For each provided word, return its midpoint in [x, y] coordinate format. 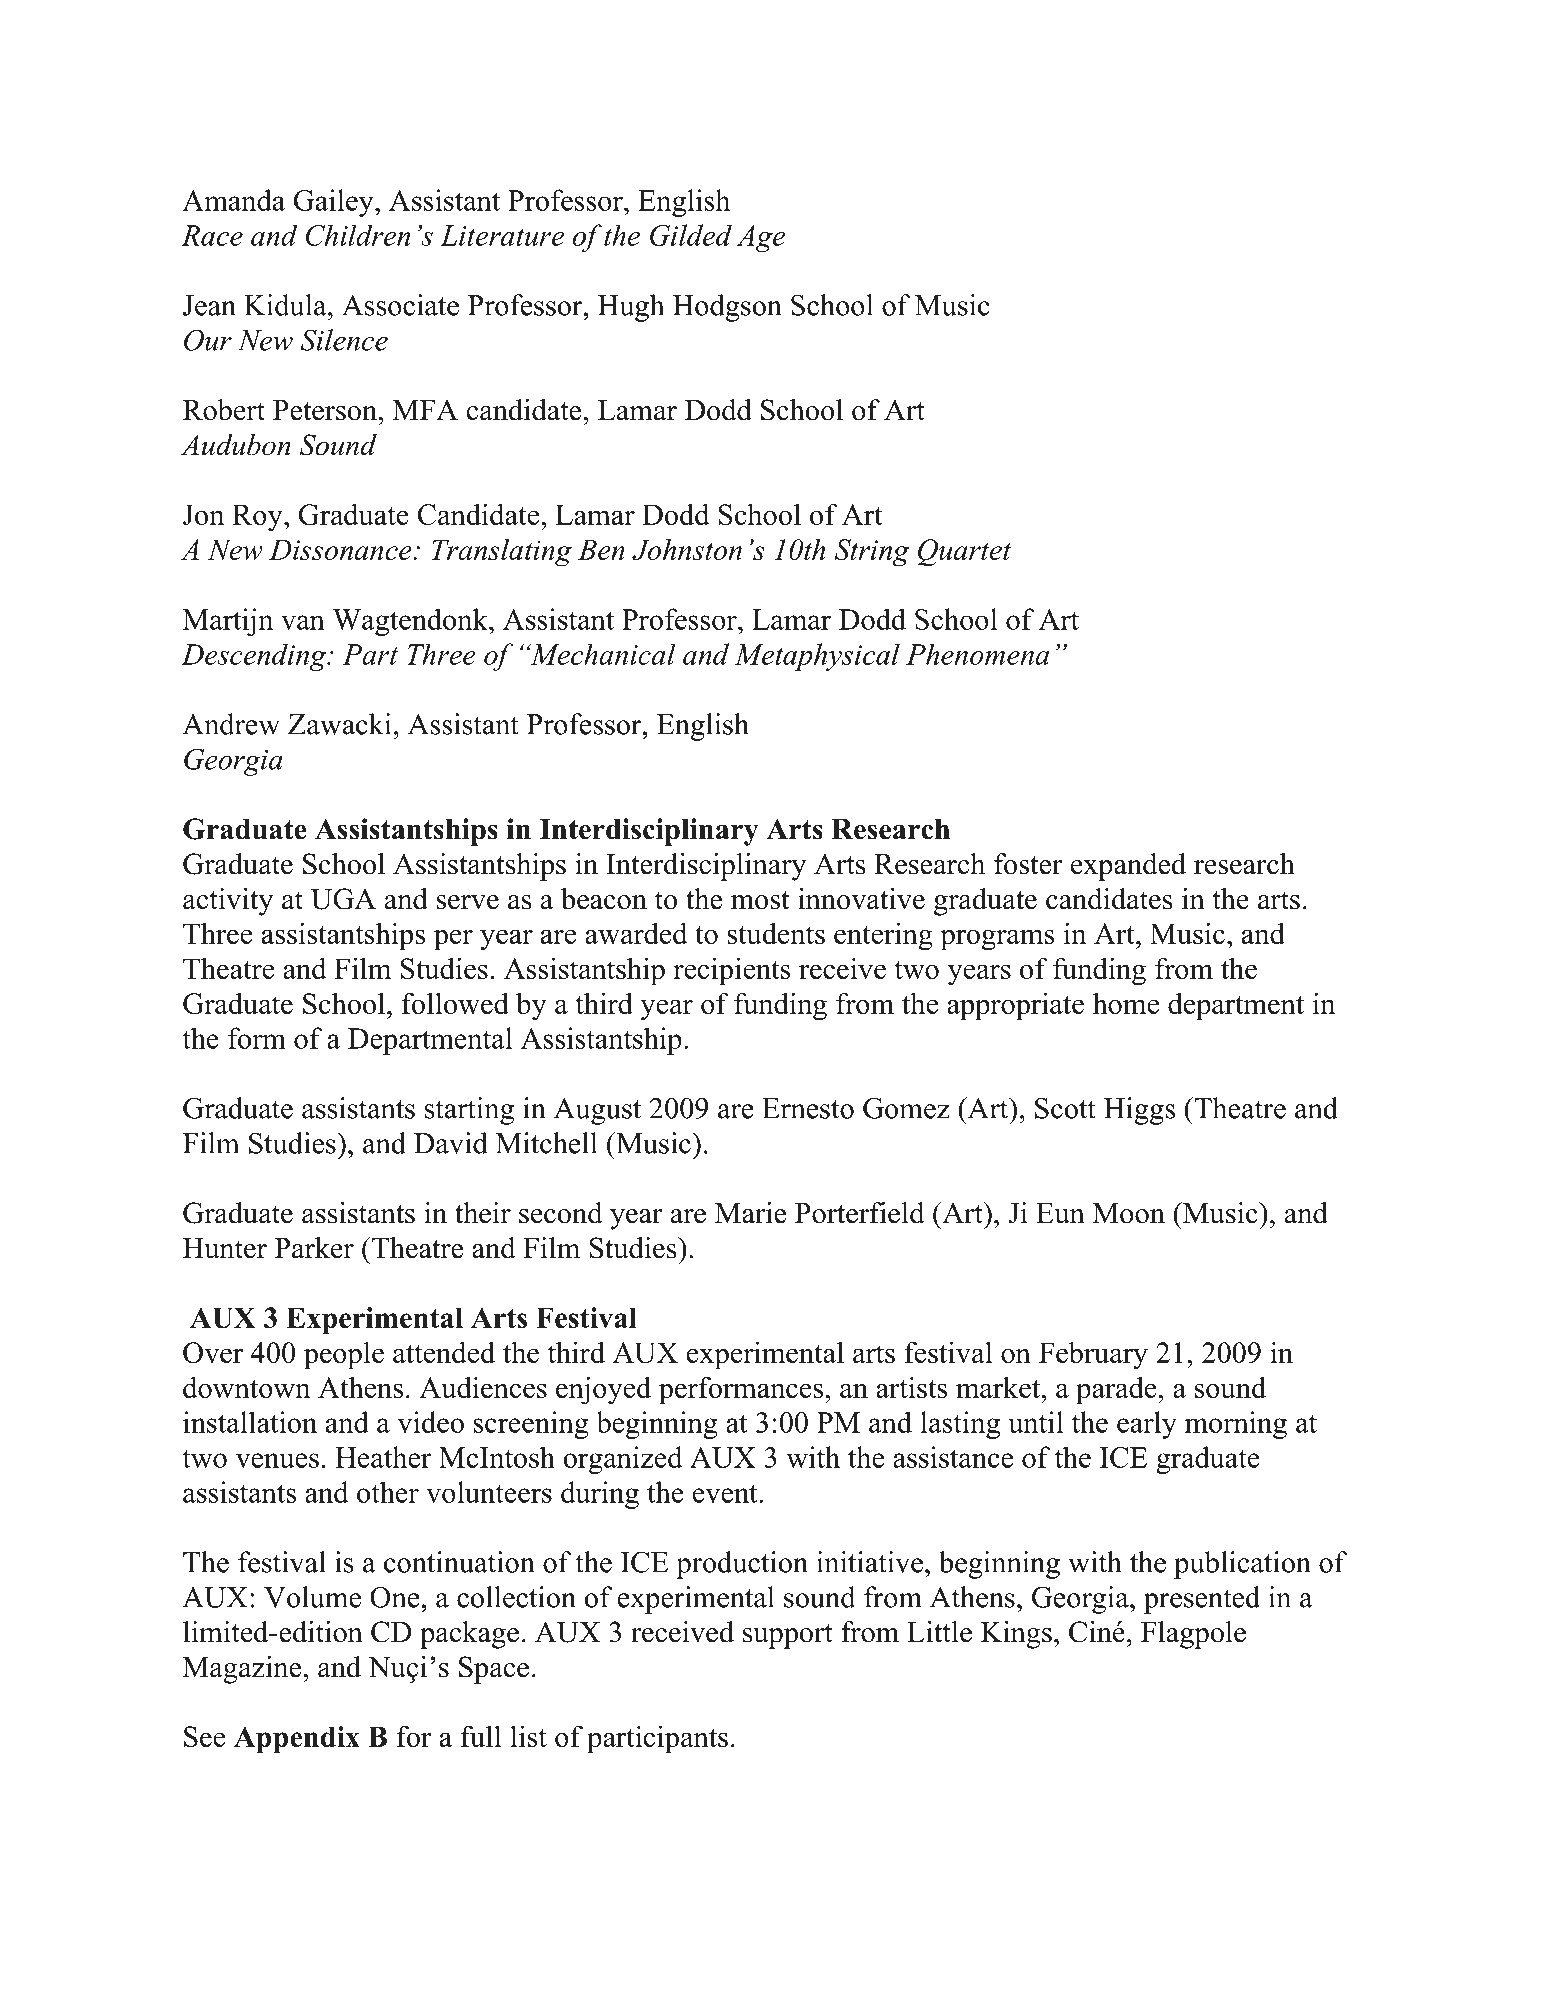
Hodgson [727, 308]
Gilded [691, 235]
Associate [400, 305]
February [1093, 1355]
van [303, 622]
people [344, 1355]
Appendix [297, 1740]
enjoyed [603, 1390]
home [1126, 1003]
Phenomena [977, 654]
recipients [732, 971]
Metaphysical [817, 657]
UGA [343, 899]
